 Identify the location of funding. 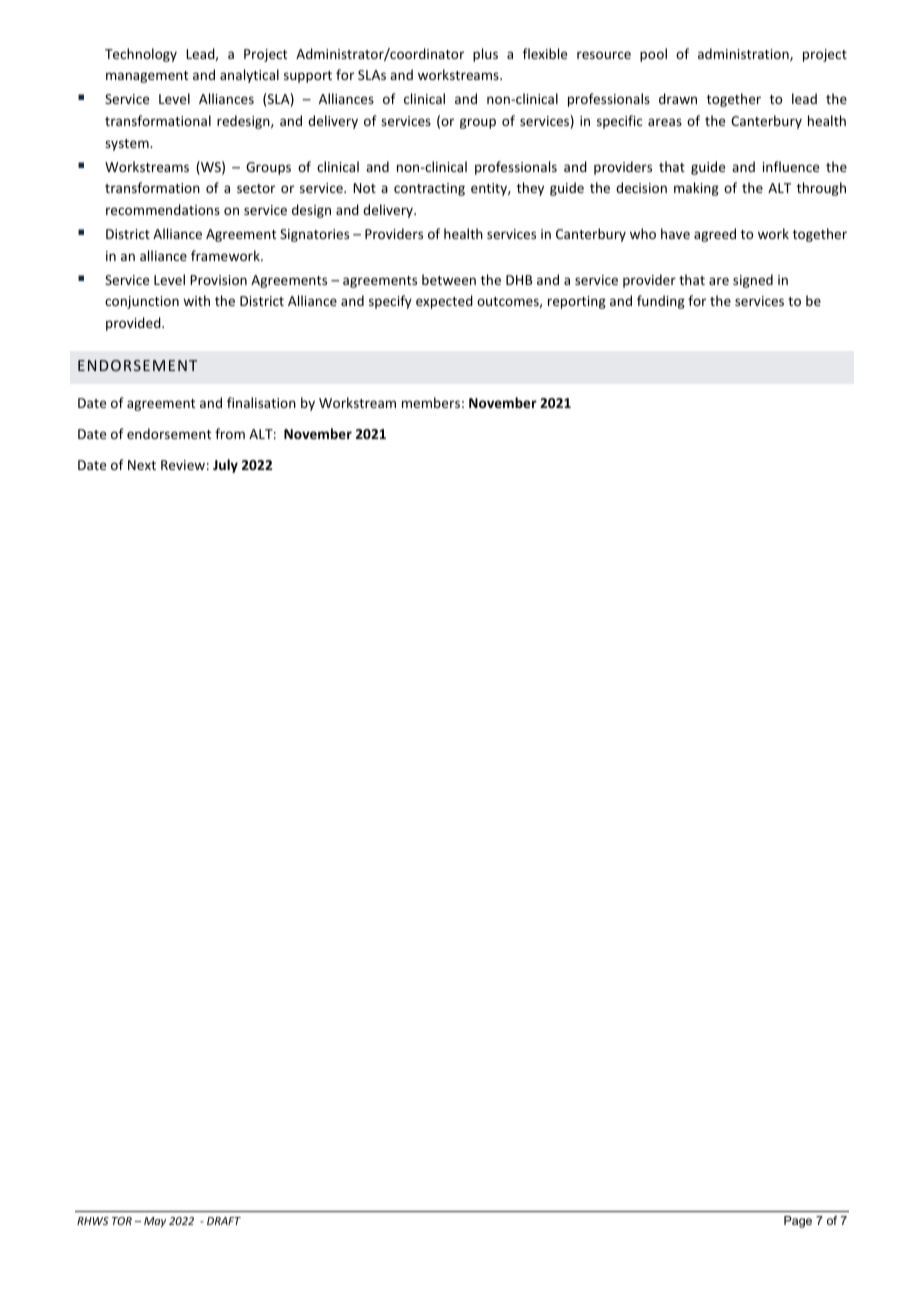
(661, 302).
